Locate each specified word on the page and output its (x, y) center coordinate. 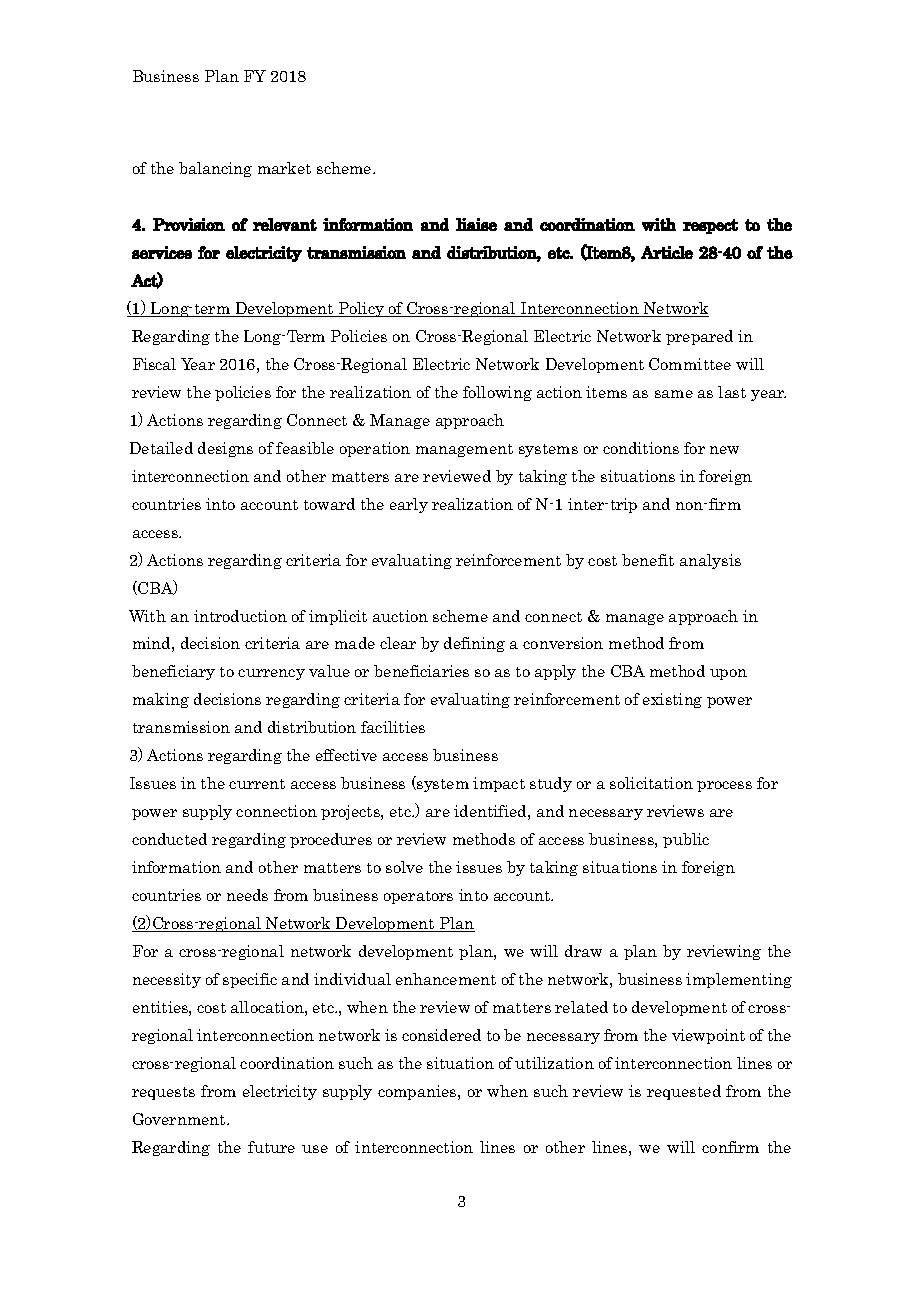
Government (180, 1119)
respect (710, 226)
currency (271, 674)
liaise (476, 224)
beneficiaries (421, 671)
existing (672, 700)
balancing (215, 169)
